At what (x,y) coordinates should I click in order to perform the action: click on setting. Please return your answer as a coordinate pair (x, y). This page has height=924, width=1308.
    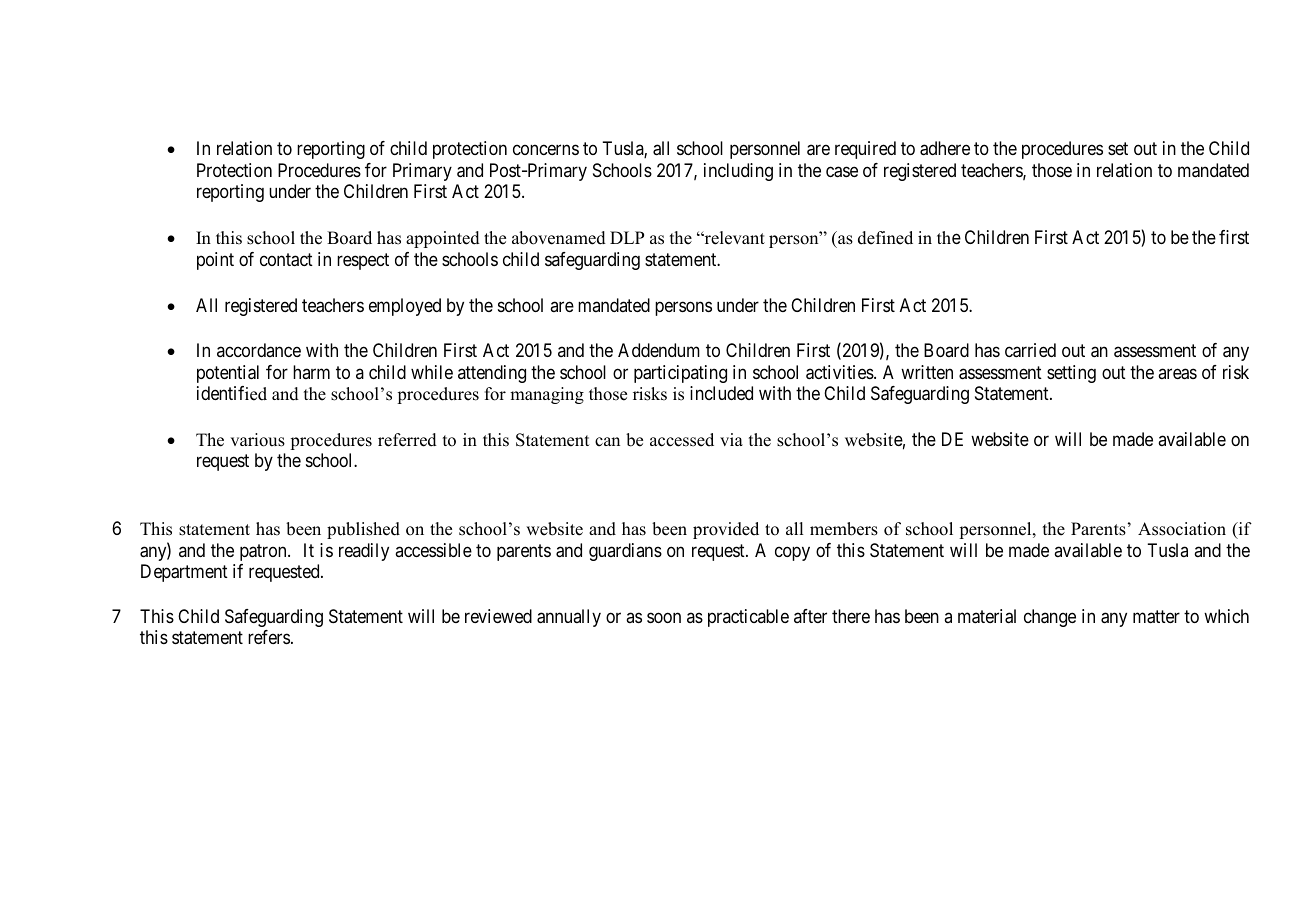
    Looking at the image, I should click on (1071, 374).
